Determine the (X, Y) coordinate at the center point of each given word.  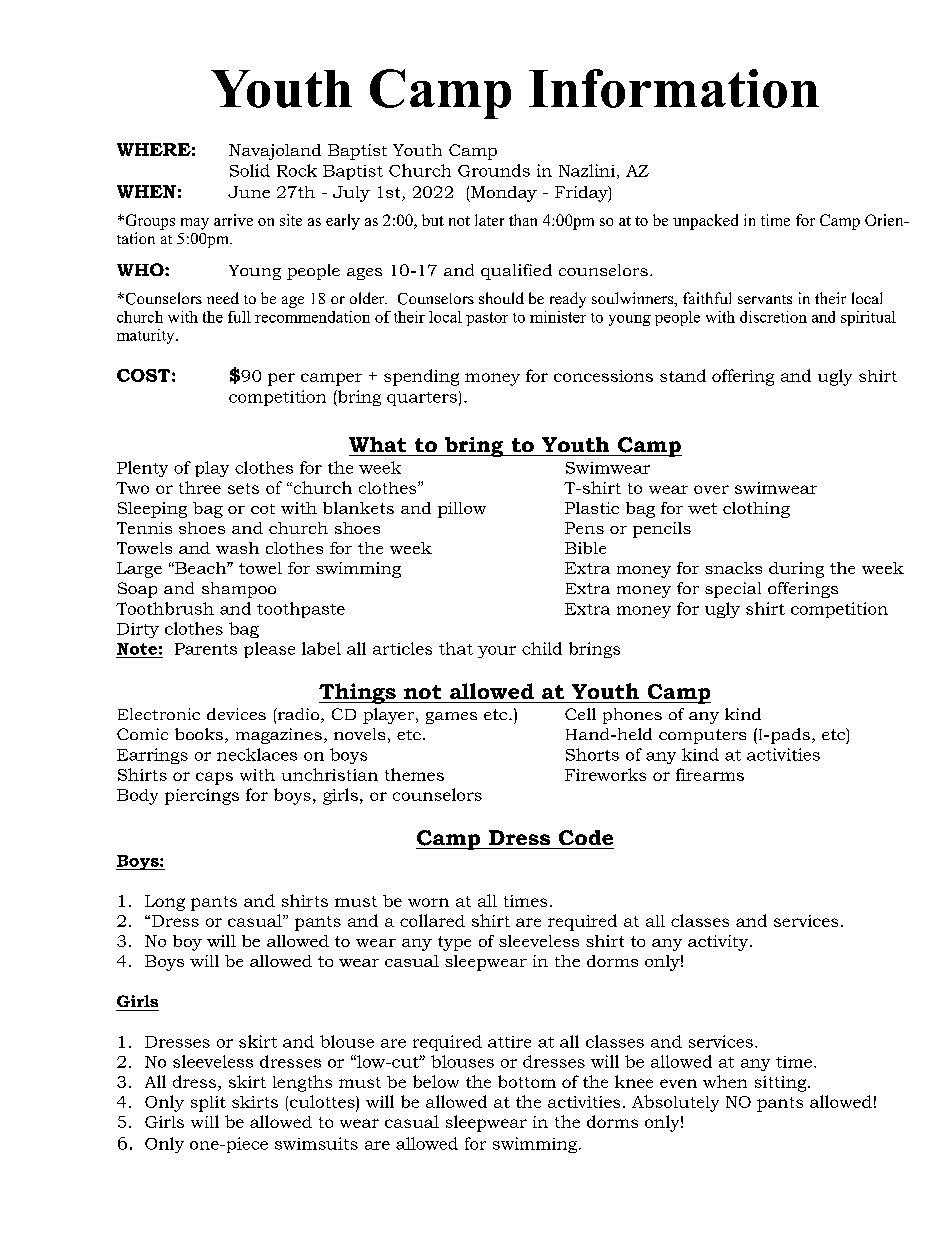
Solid (250, 170)
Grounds (494, 170)
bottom (527, 1081)
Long (165, 903)
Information (674, 88)
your (497, 652)
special (733, 590)
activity (718, 943)
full (239, 317)
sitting (782, 1084)
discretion (773, 317)
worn (428, 902)
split (208, 1104)
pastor (487, 319)
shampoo (239, 590)
